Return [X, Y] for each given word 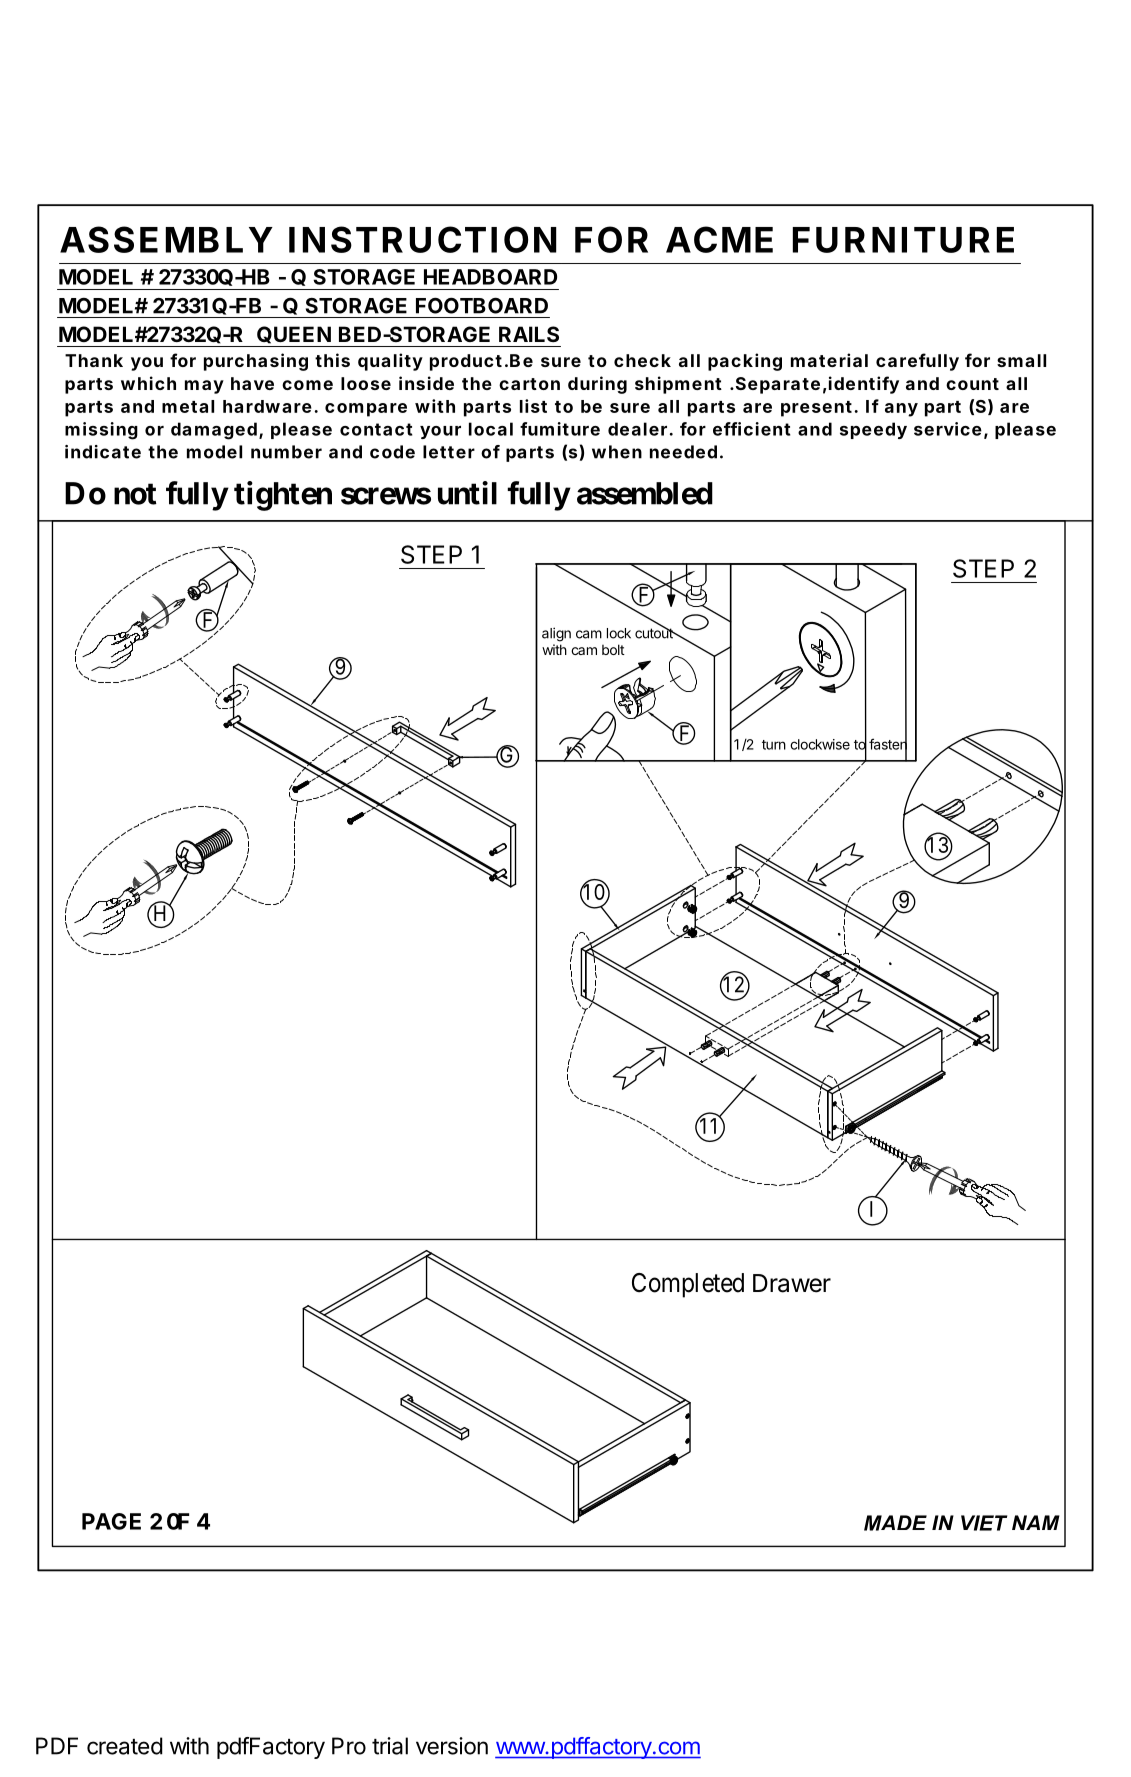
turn [774, 745]
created [125, 1746]
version [452, 1746]
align [556, 634]
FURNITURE [903, 240]
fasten [888, 744]
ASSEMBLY [166, 239]
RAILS [529, 334]
